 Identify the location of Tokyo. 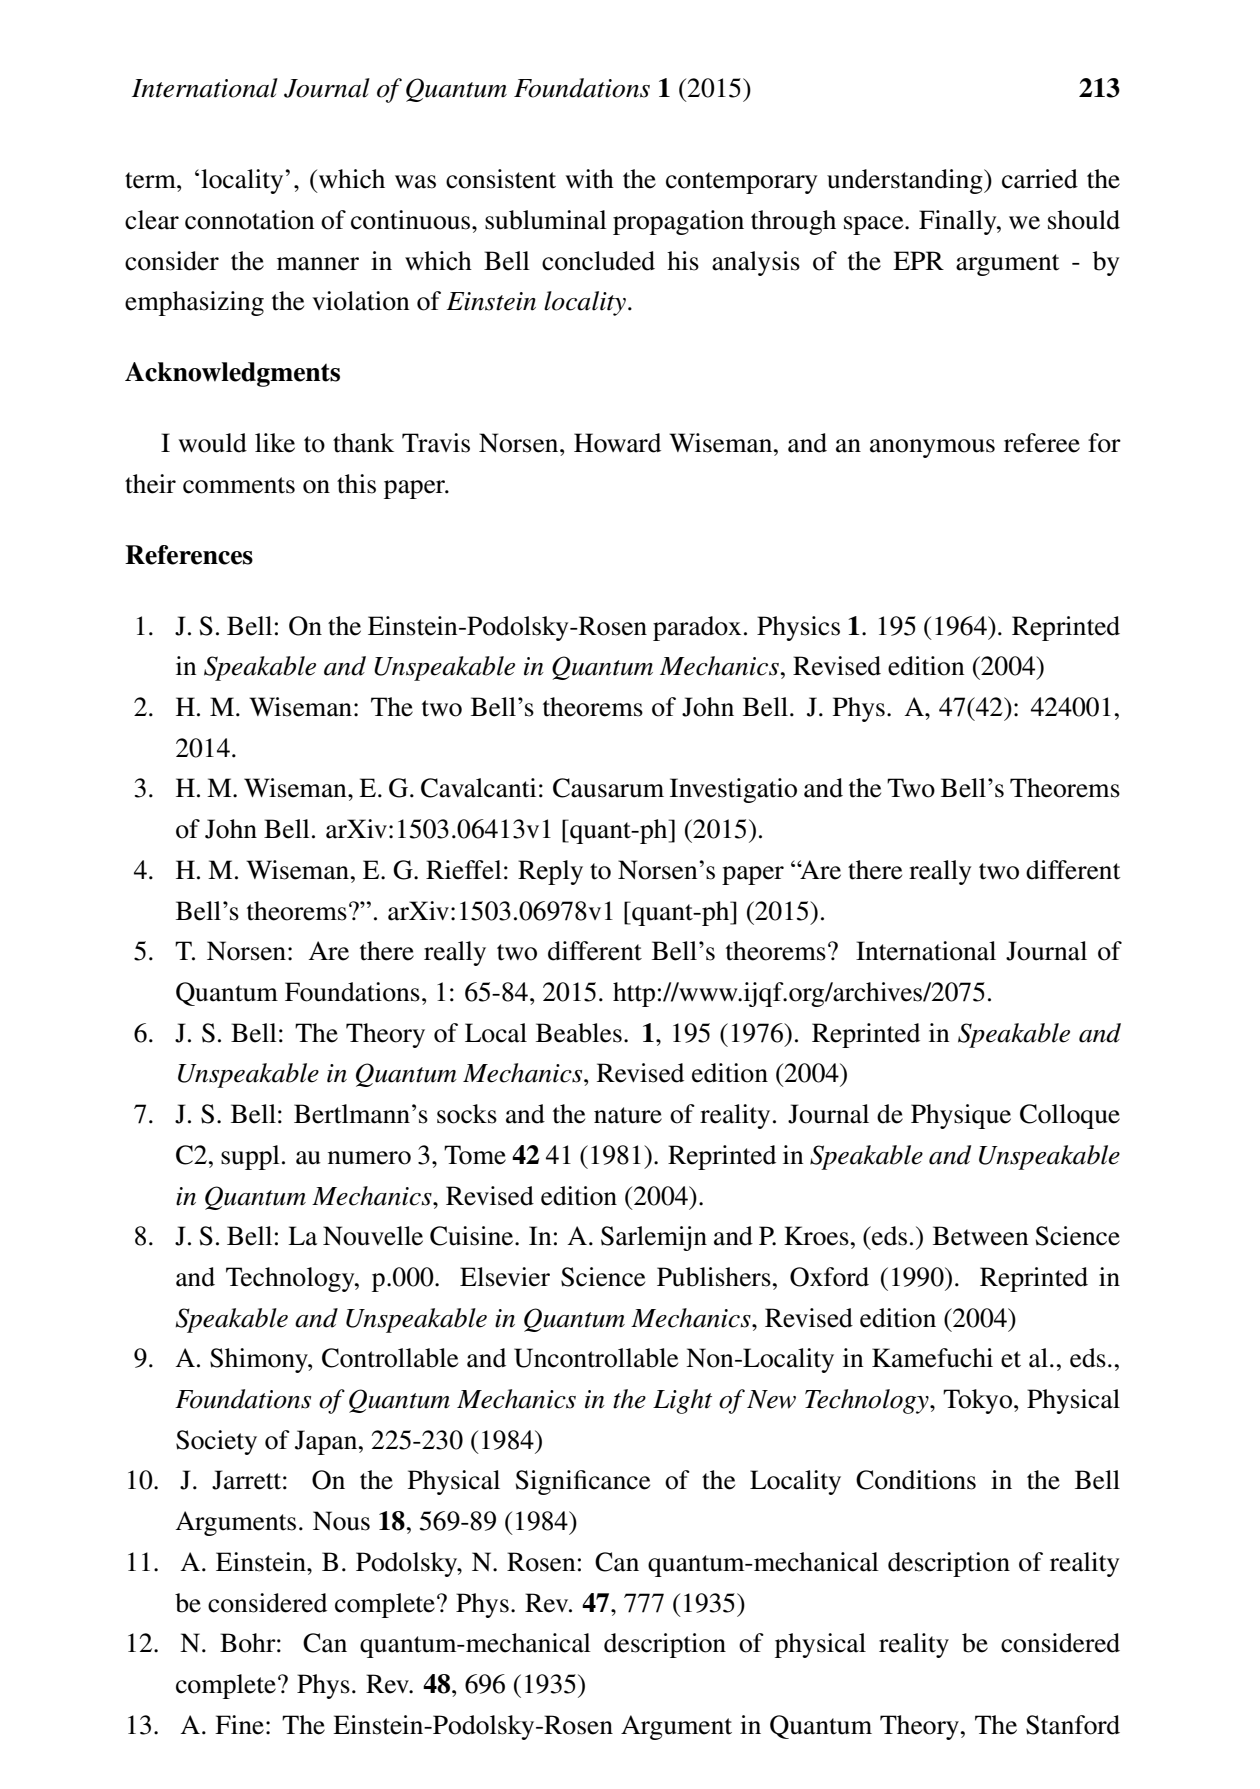
(977, 1401).
